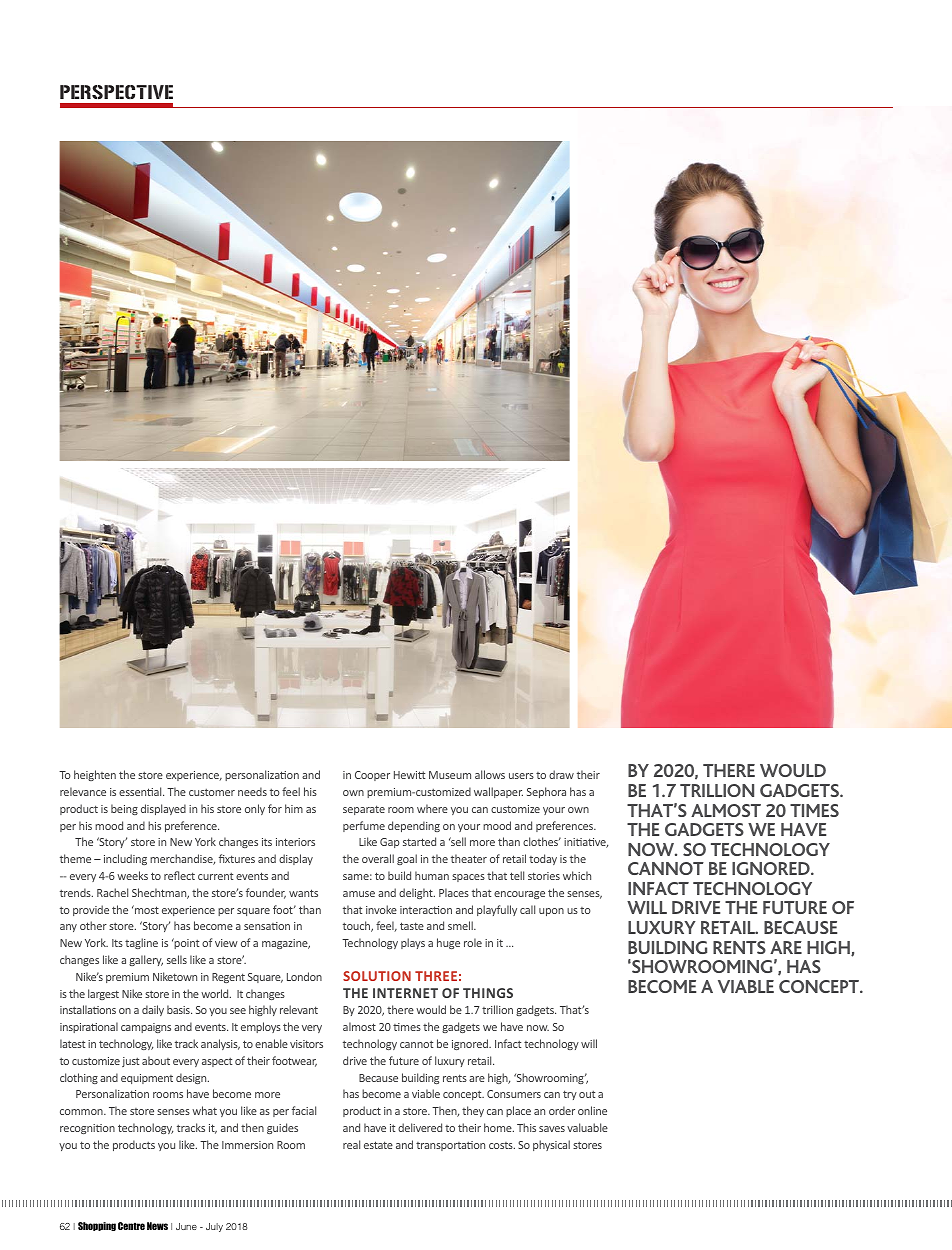 The image size is (952, 1250). I want to click on heighten, so click(95, 775).
